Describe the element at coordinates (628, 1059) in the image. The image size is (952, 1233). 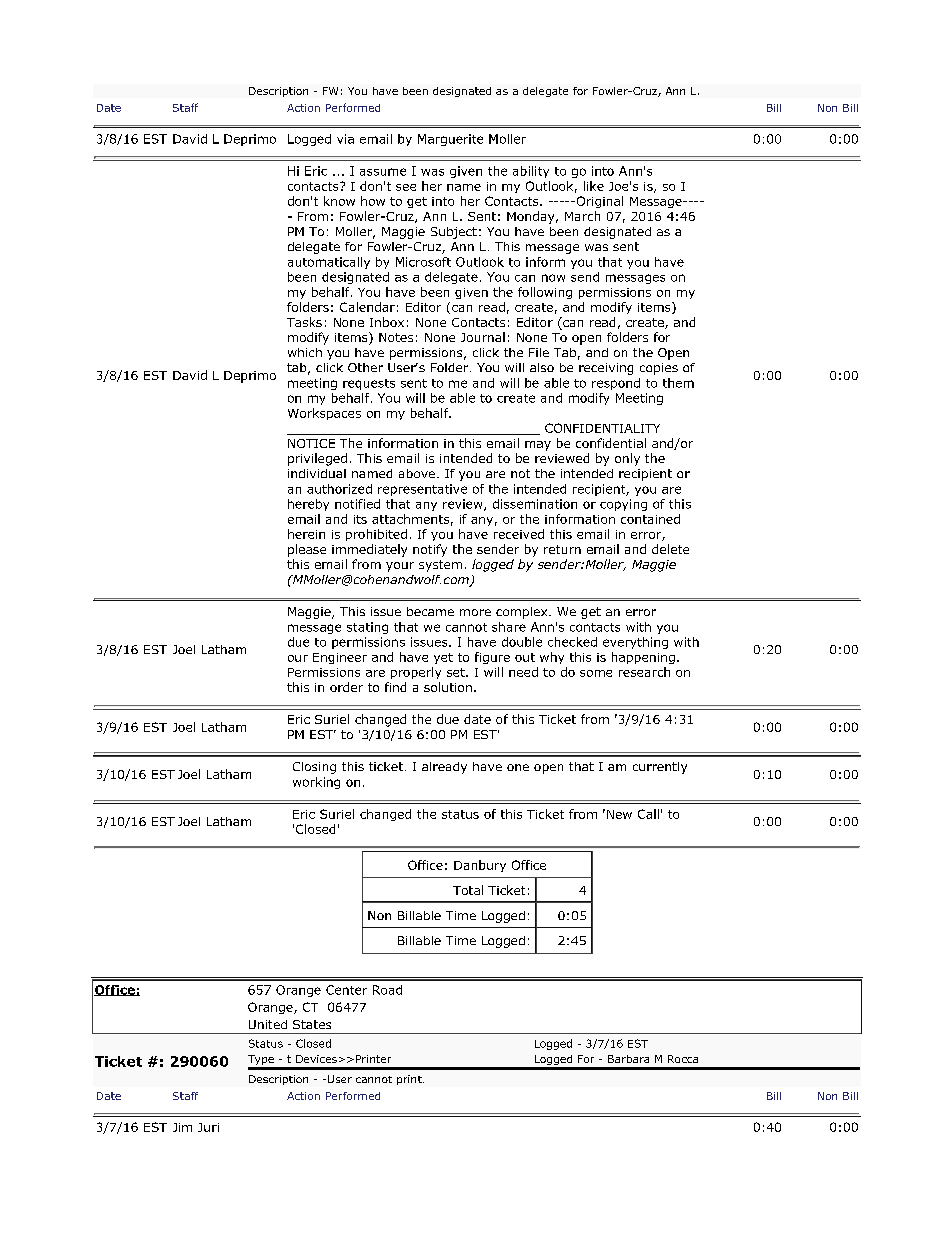
I see `Barbara` at that location.
